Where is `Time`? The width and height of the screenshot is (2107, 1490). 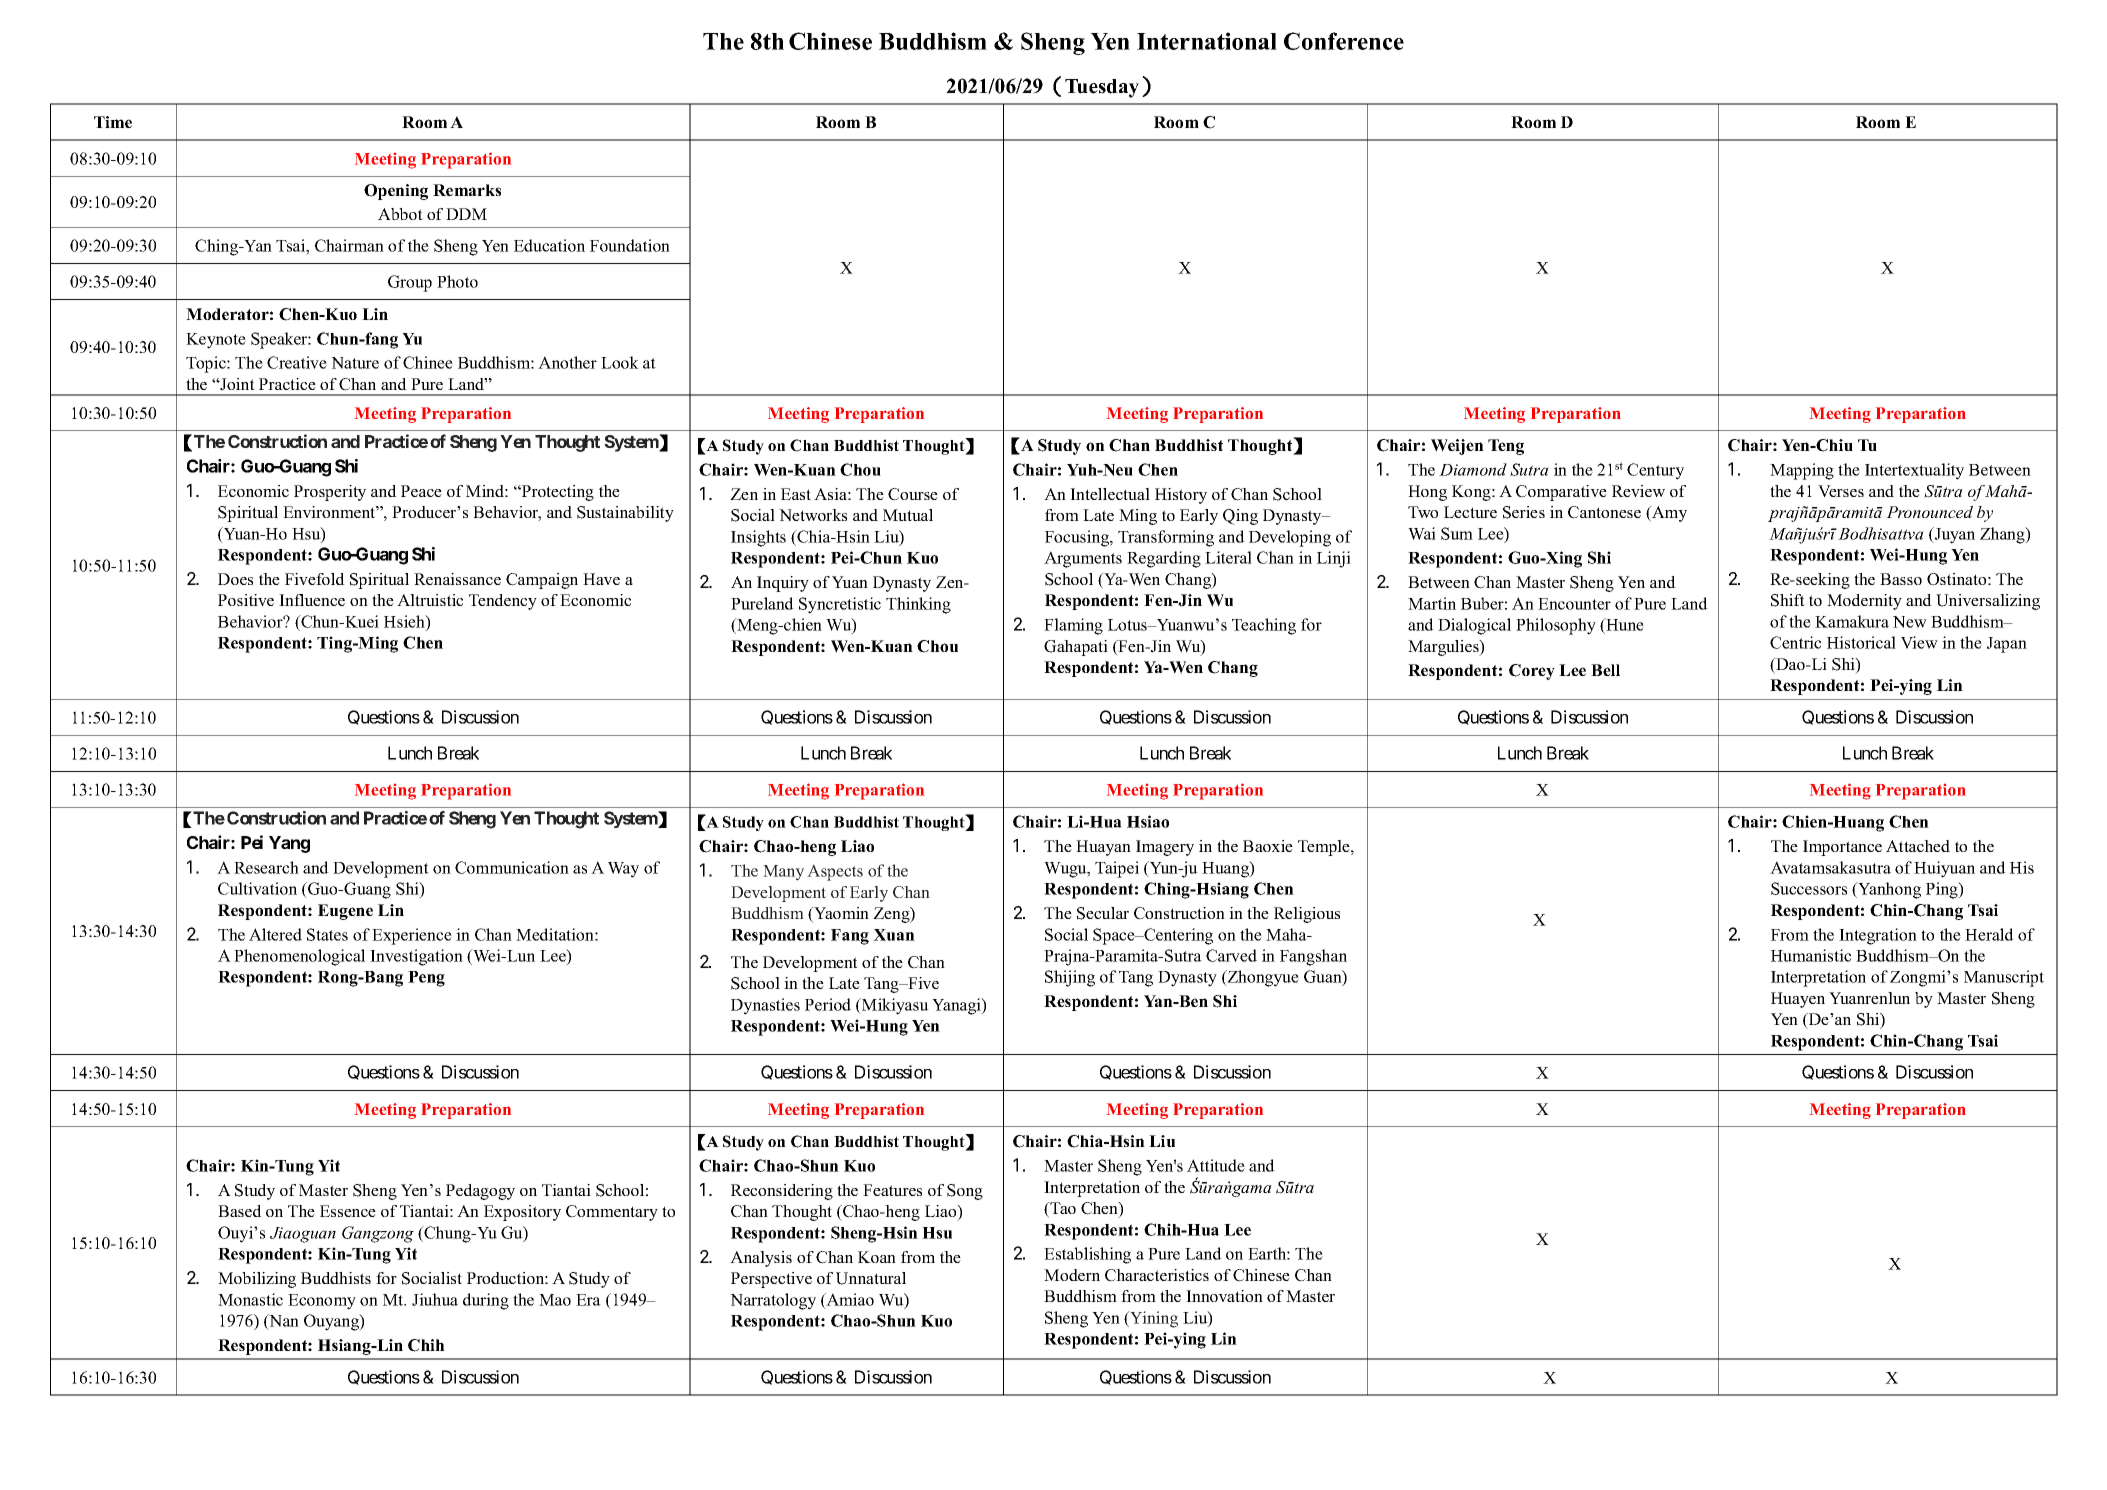
Time is located at coordinates (113, 122).
